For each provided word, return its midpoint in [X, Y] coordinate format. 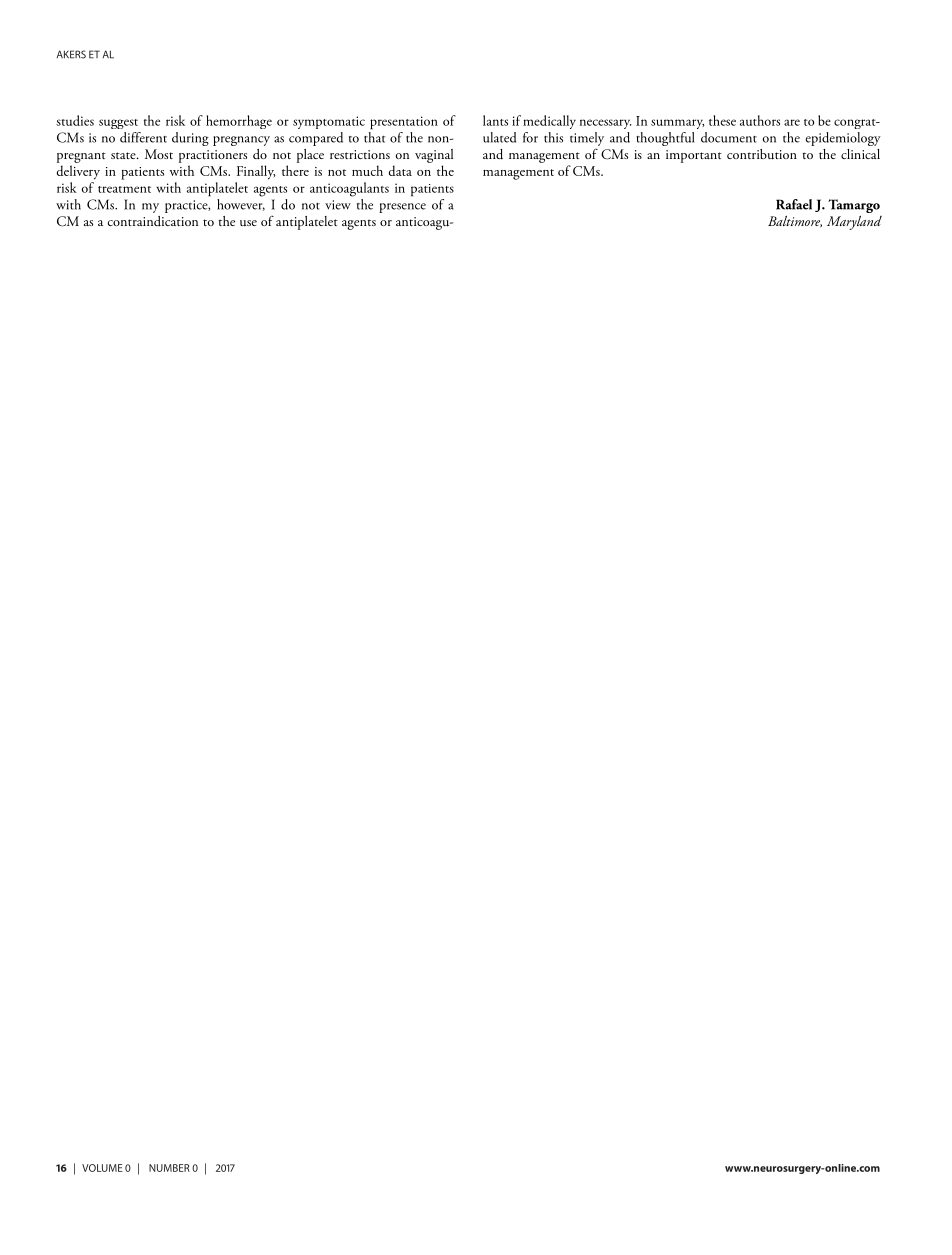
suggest [118, 124]
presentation [404, 123]
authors [760, 120]
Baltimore [795, 222]
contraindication [153, 221]
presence [402, 208]
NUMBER [169, 1168]
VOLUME [102, 1168]
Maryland [854, 223]
